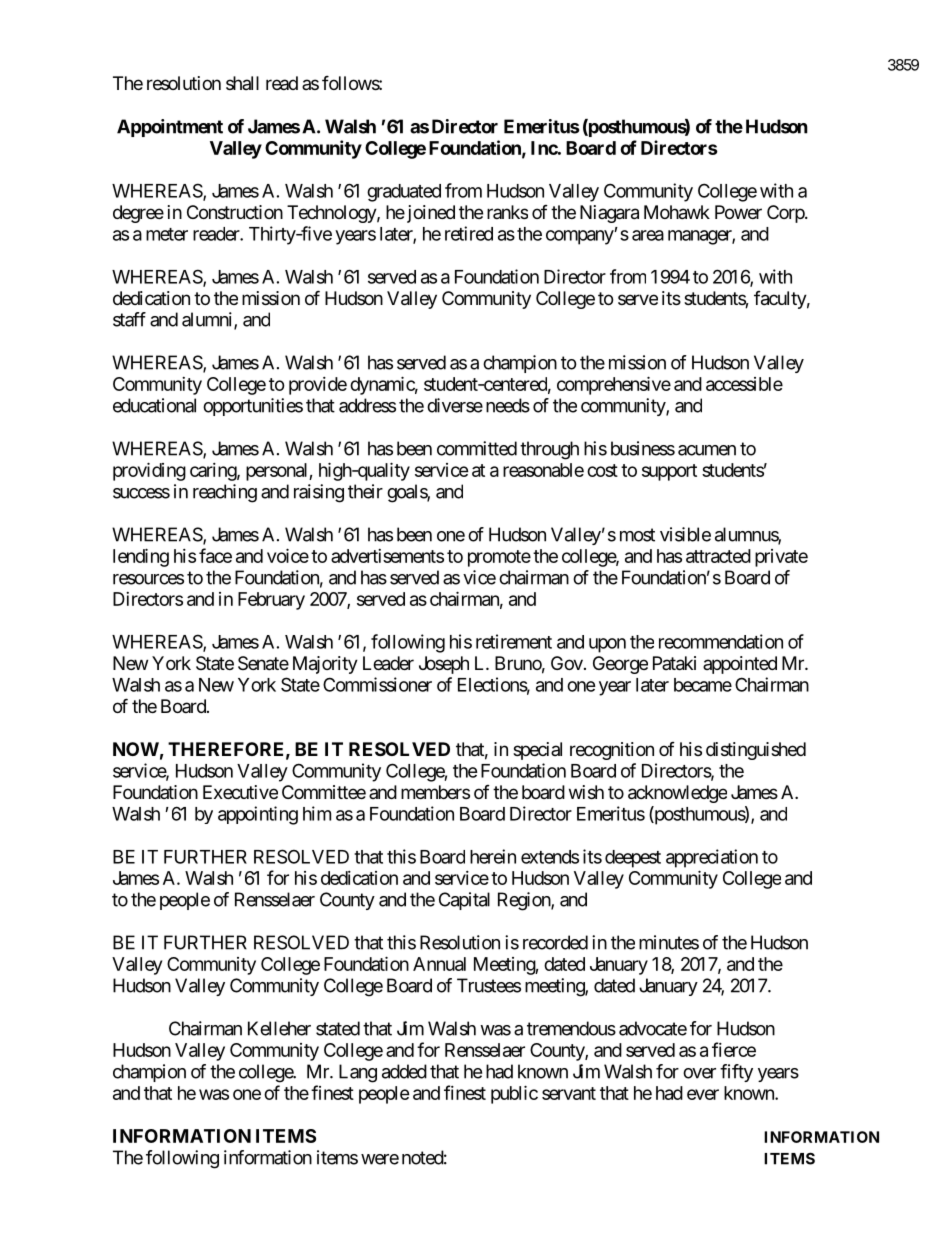  Describe the element at coordinates (677, 212) in the page. I see `Mohawk` at that location.
